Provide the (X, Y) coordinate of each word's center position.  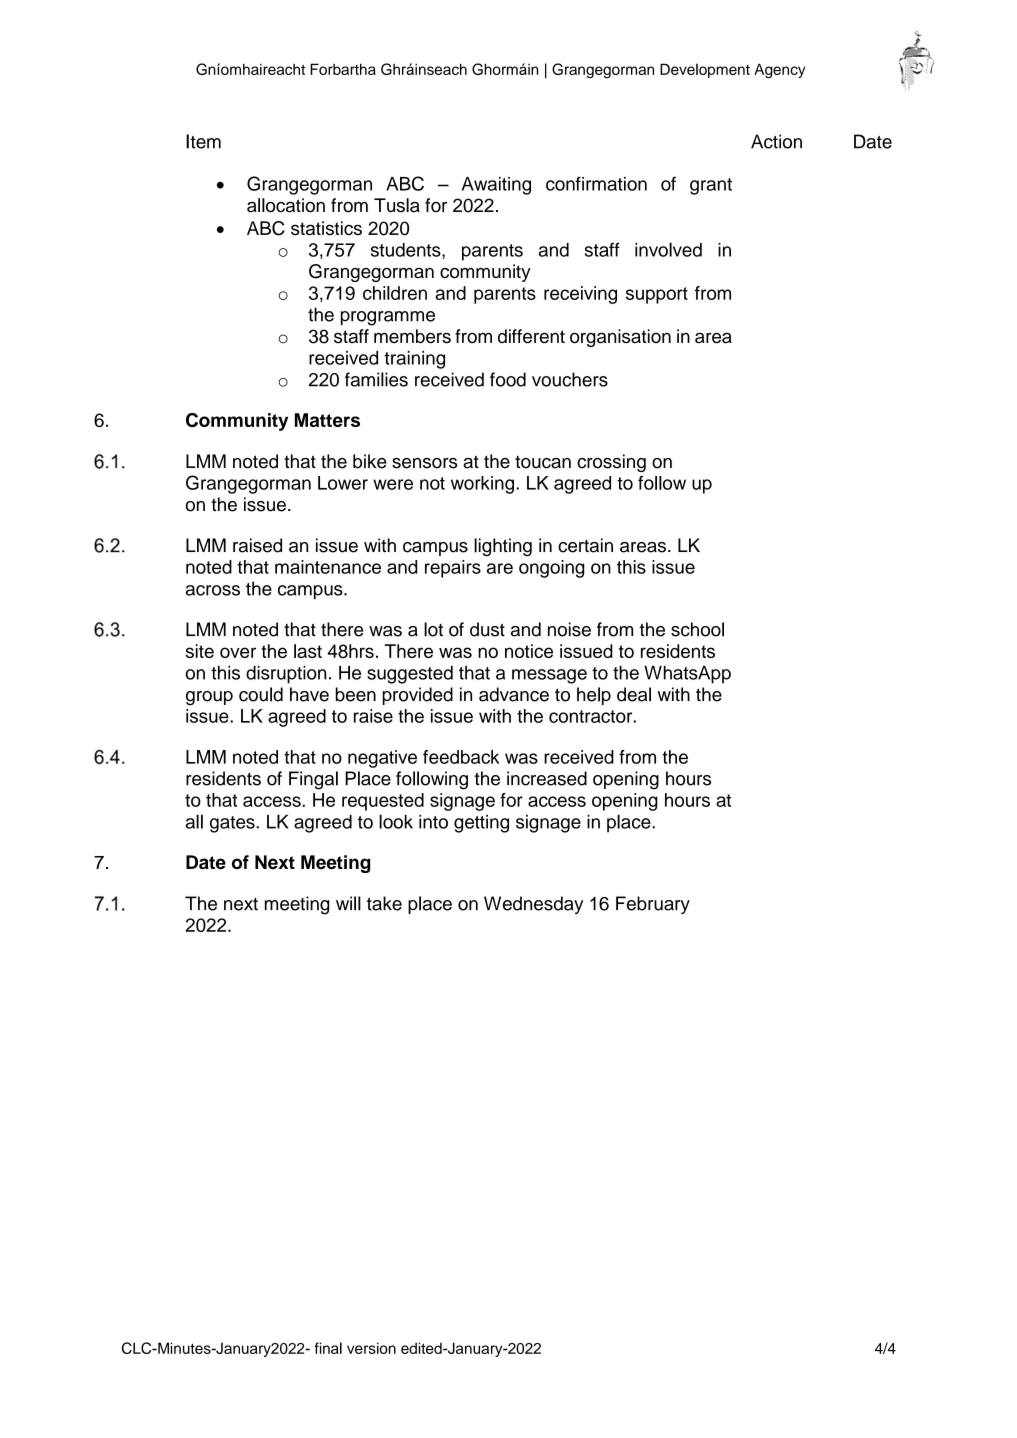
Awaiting (496, 186)
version (371, 1348)
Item (203, 141)
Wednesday (533, 905)
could (261, 694)
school (697, 629)
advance (514, 694)
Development (705, 70)
